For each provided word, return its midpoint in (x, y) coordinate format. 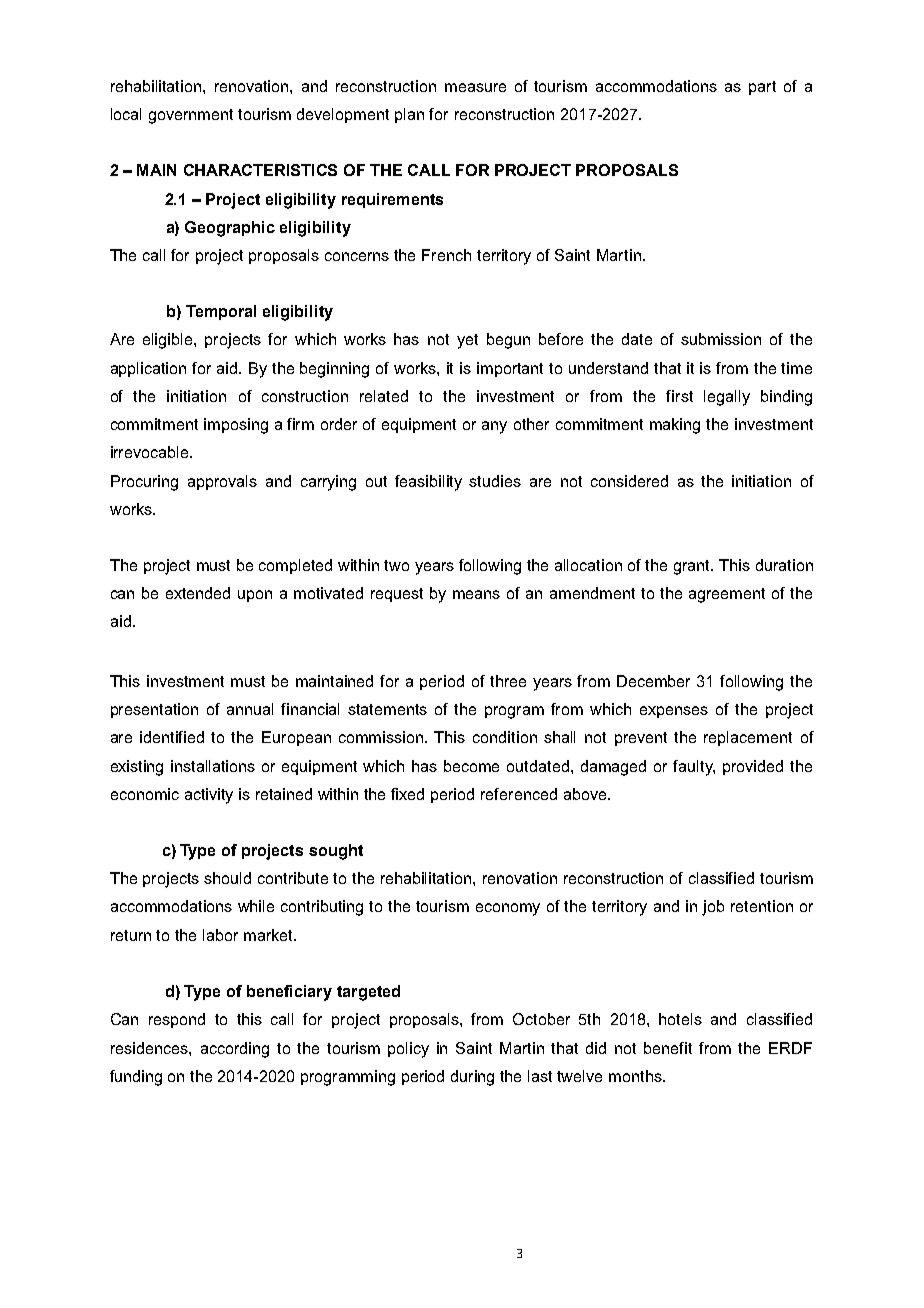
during (472, 1078)
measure (475, 87)
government (191, 116)
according (235, 1050)
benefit (668, 1048)
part (762, 88)
